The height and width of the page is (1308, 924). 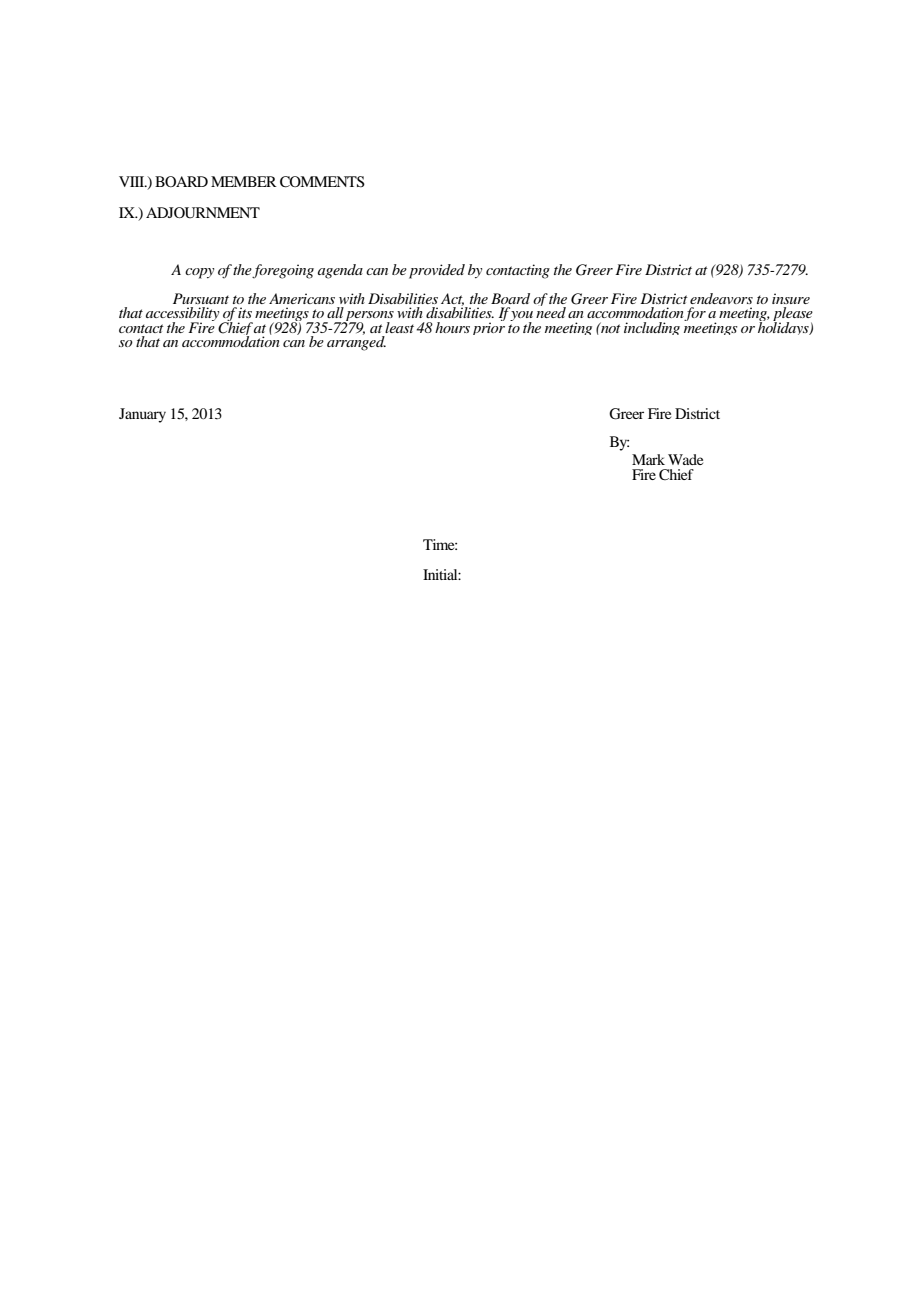 I want to click on COMMENTS, so click(x=322, y=182).
